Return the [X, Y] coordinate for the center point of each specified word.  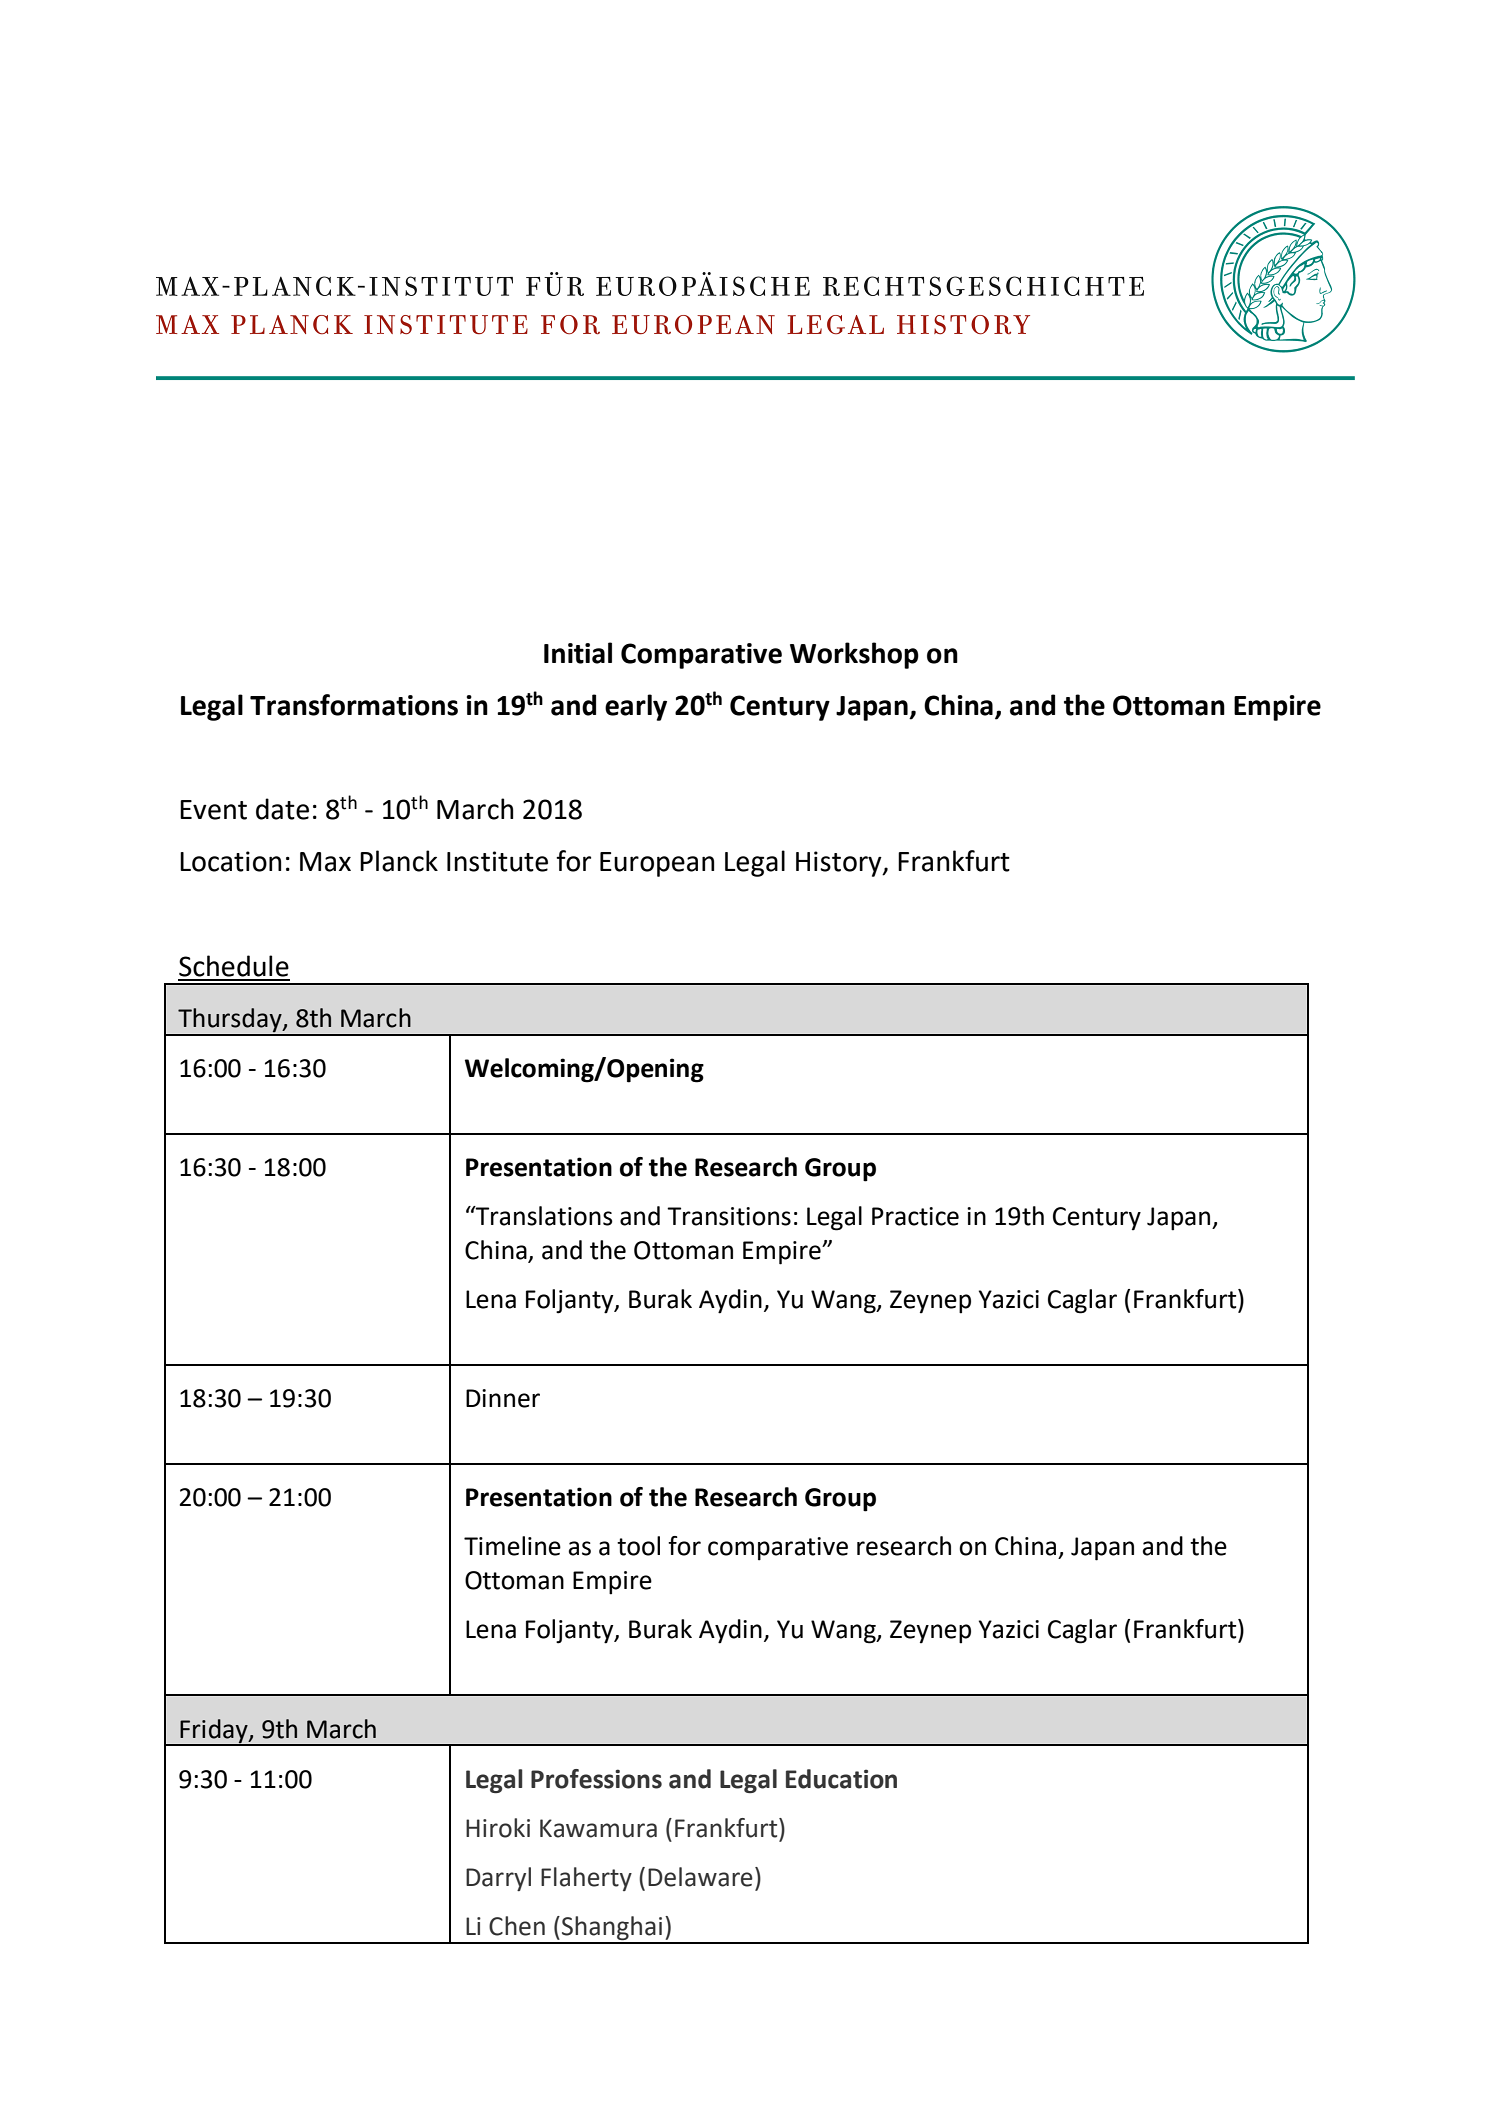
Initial [578, 653]
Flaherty [586, 1879]
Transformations [354, 705]
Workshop [854, 655]
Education [841, 1779]
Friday [214, 1732]
